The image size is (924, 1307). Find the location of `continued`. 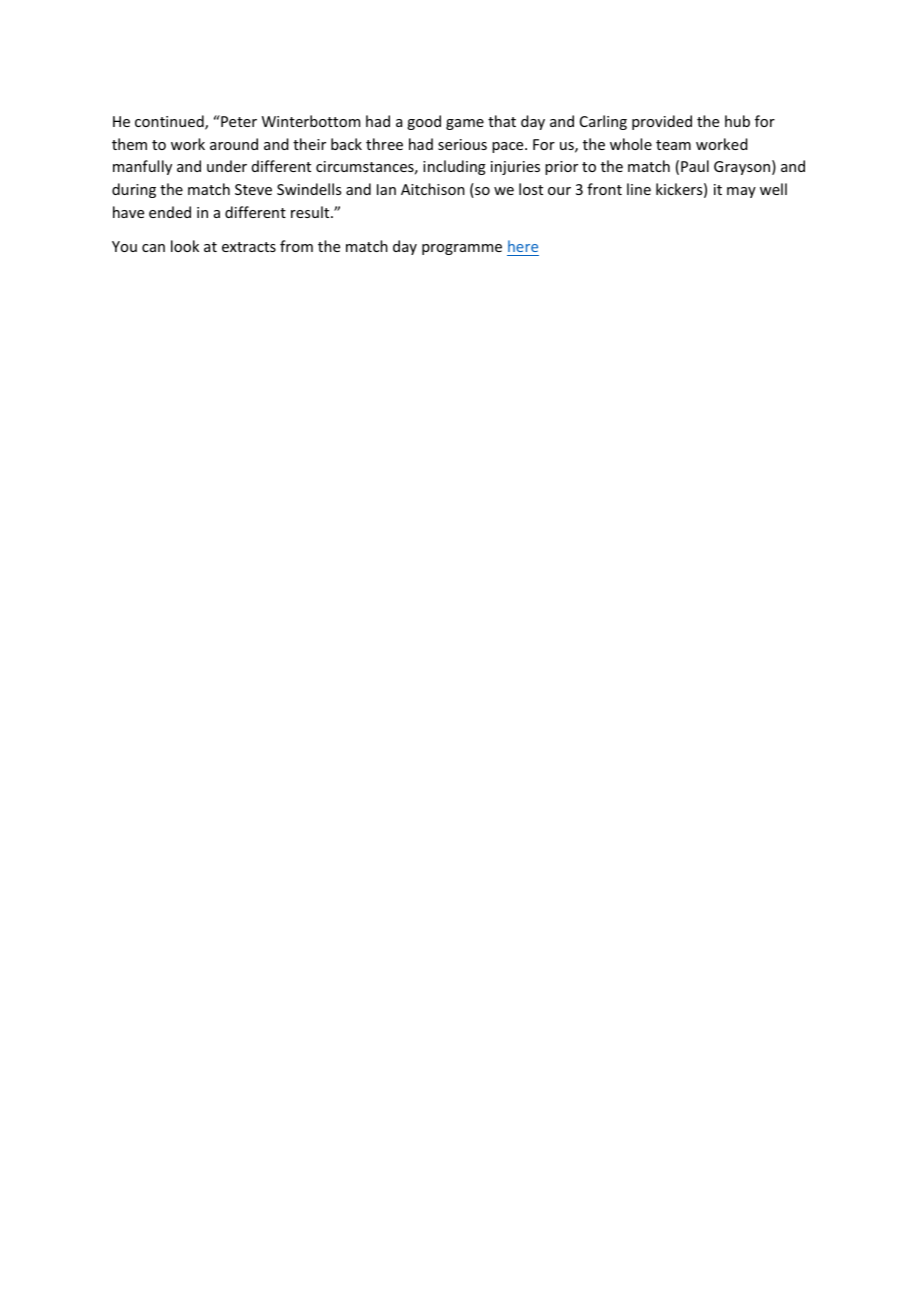

continued is located at coordinates (170, 122).
